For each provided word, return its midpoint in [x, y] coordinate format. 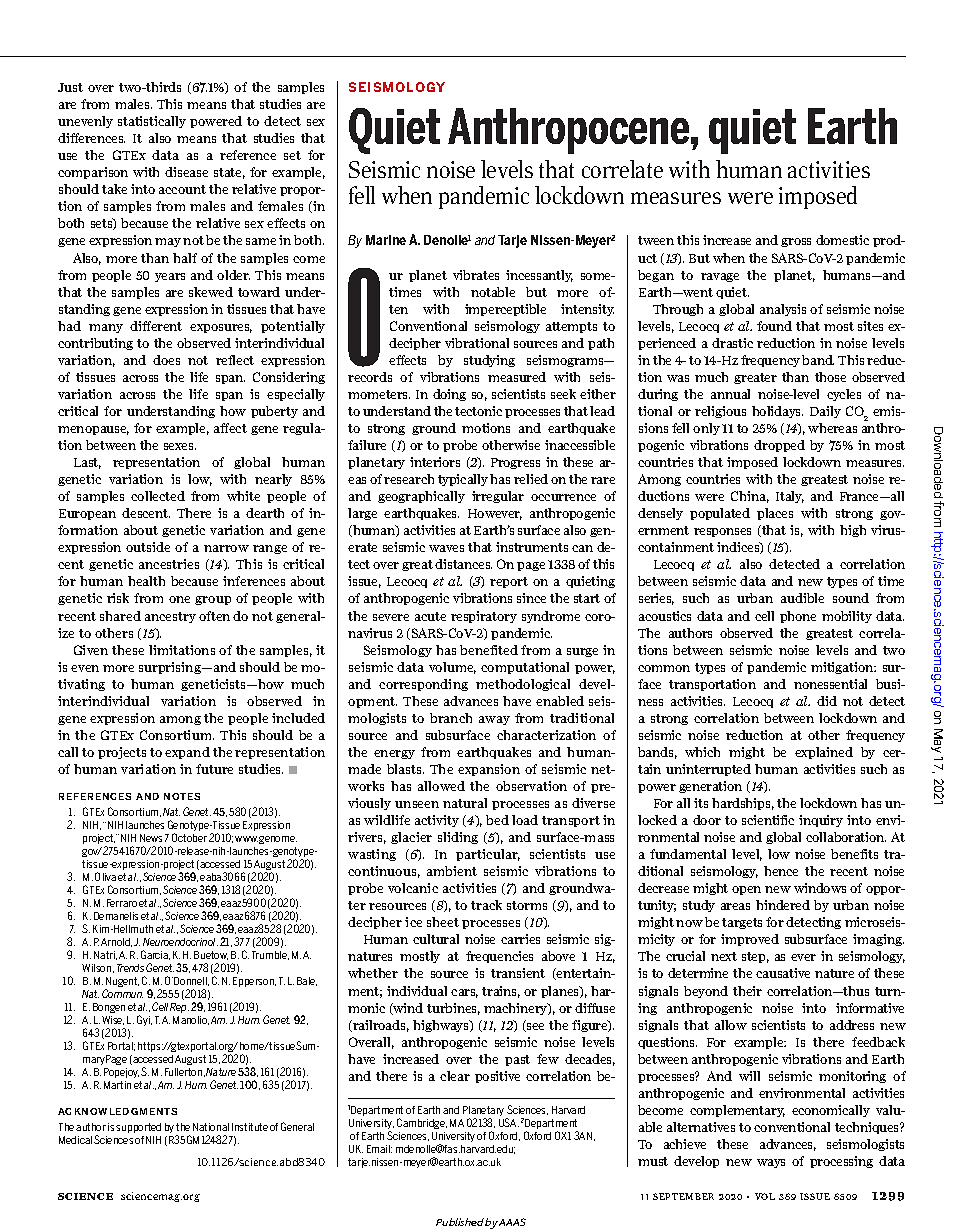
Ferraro [122, 903]
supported [138, 1128]
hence [781, 871]
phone [798, 617]
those [830, 377]
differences [91, 138]
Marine [386, 240]
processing [841, 1162]
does [166, 360]
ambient [452, 871]
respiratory [484, 617]
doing [449, 395]
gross [796, 242]
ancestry [170, 617]
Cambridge [422, 1123]
